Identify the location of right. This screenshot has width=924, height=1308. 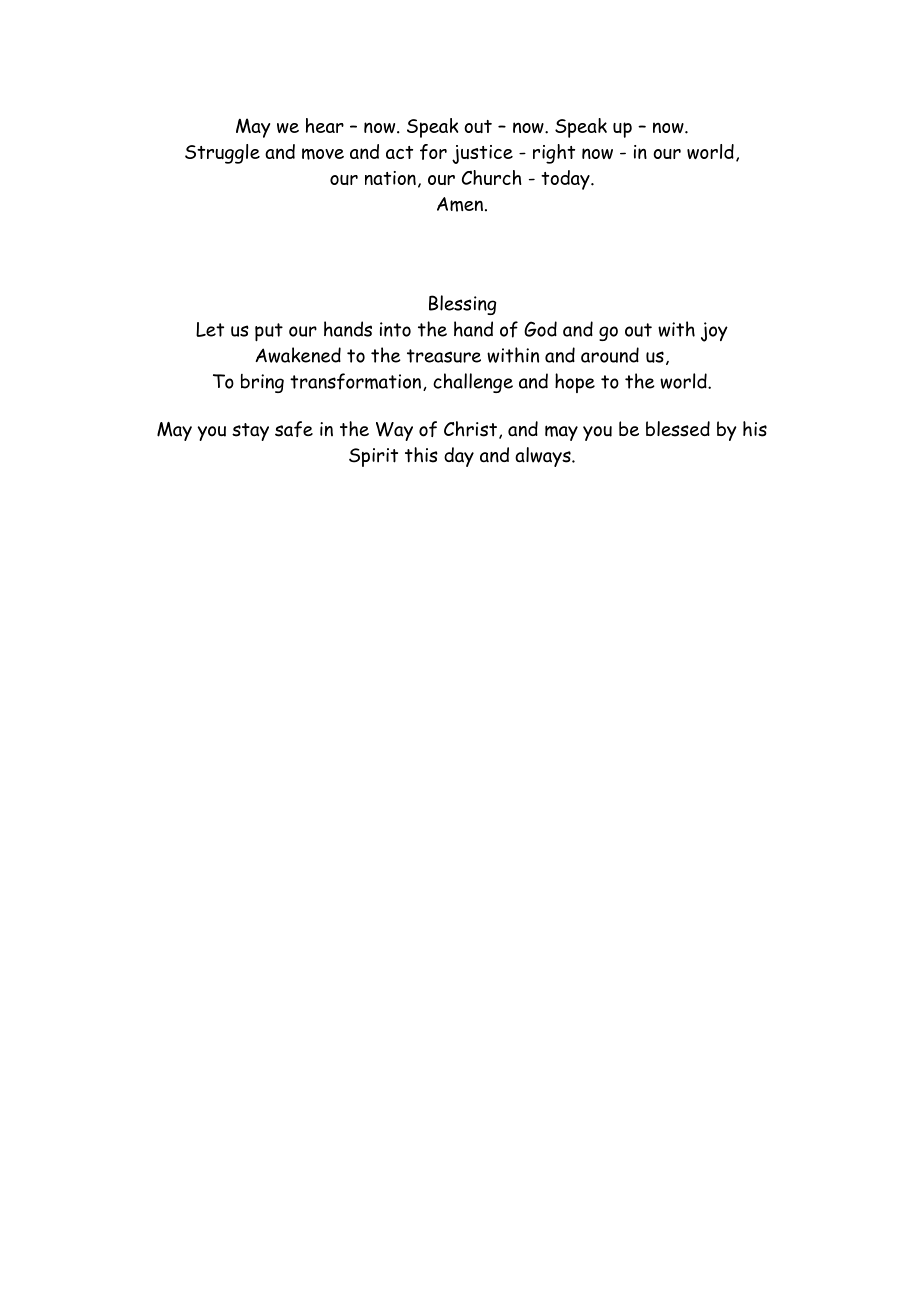
(554, 154).
